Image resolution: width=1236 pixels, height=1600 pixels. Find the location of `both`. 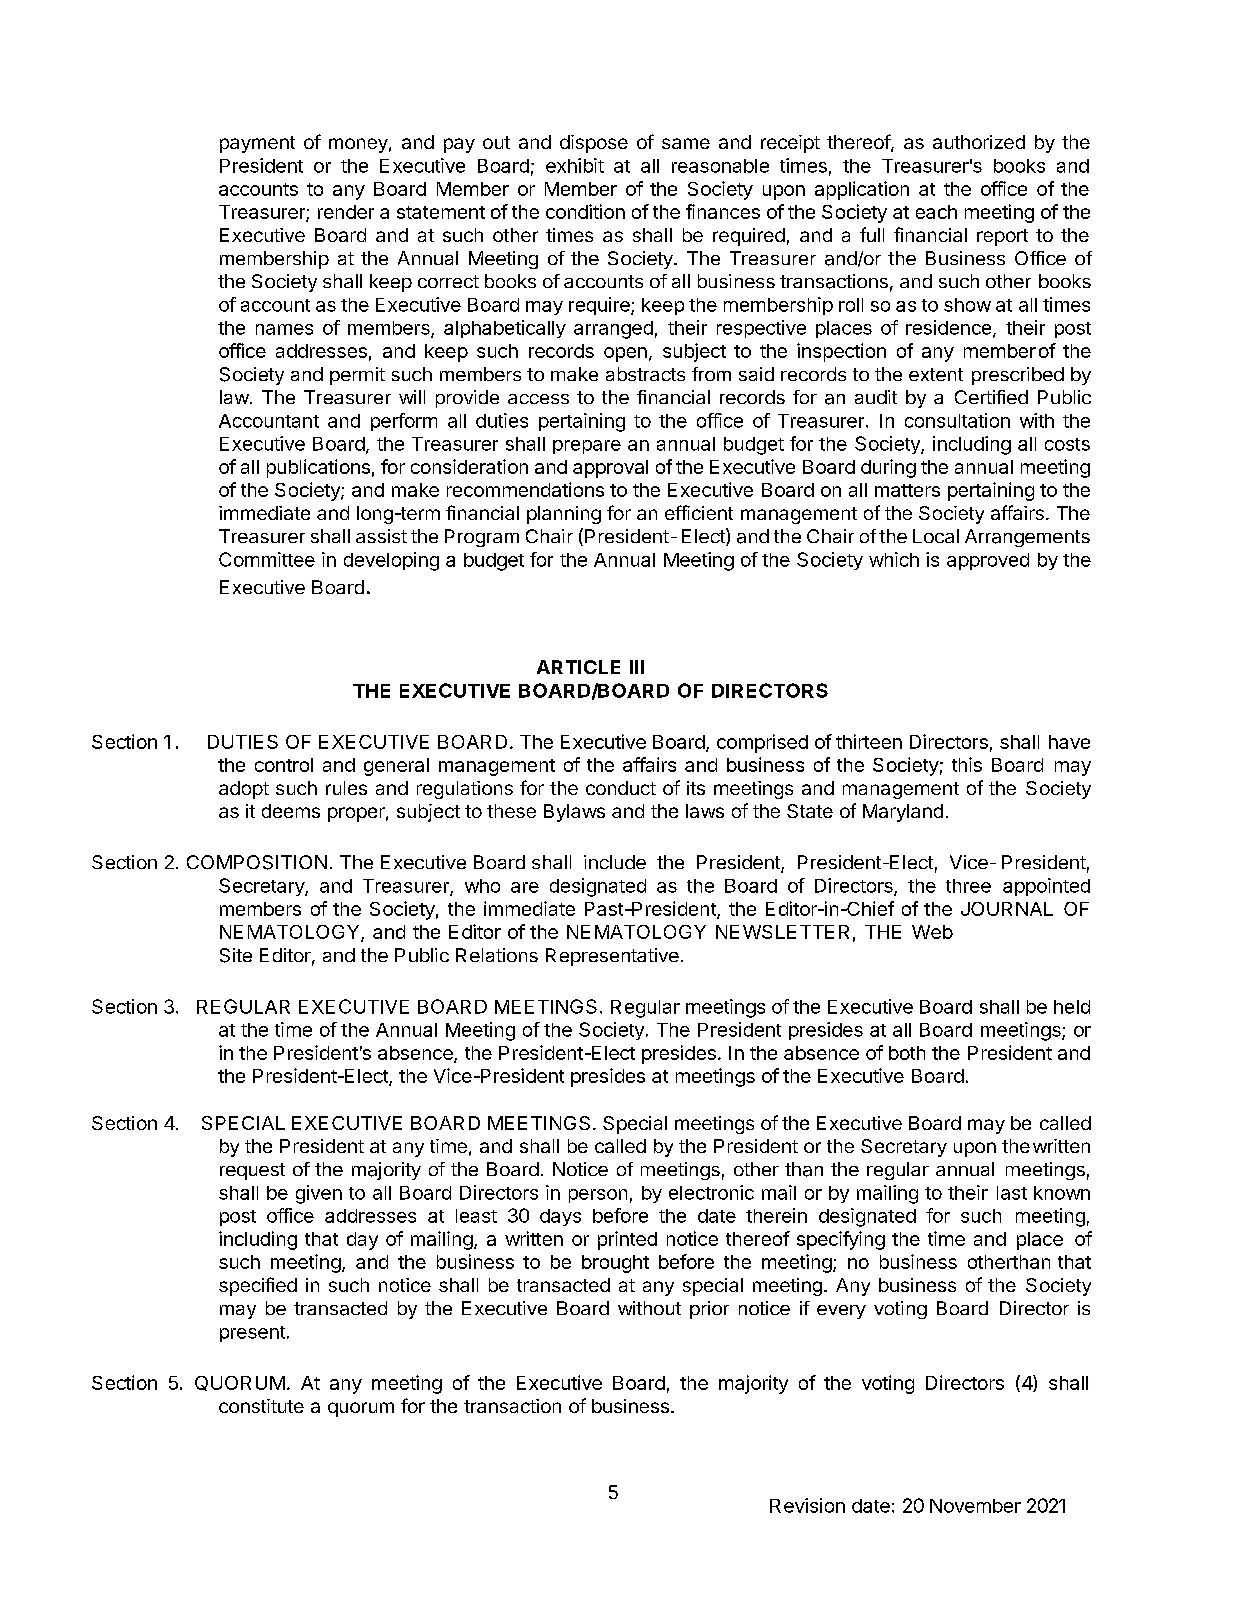

both is located at coordinates (907, 1053).
